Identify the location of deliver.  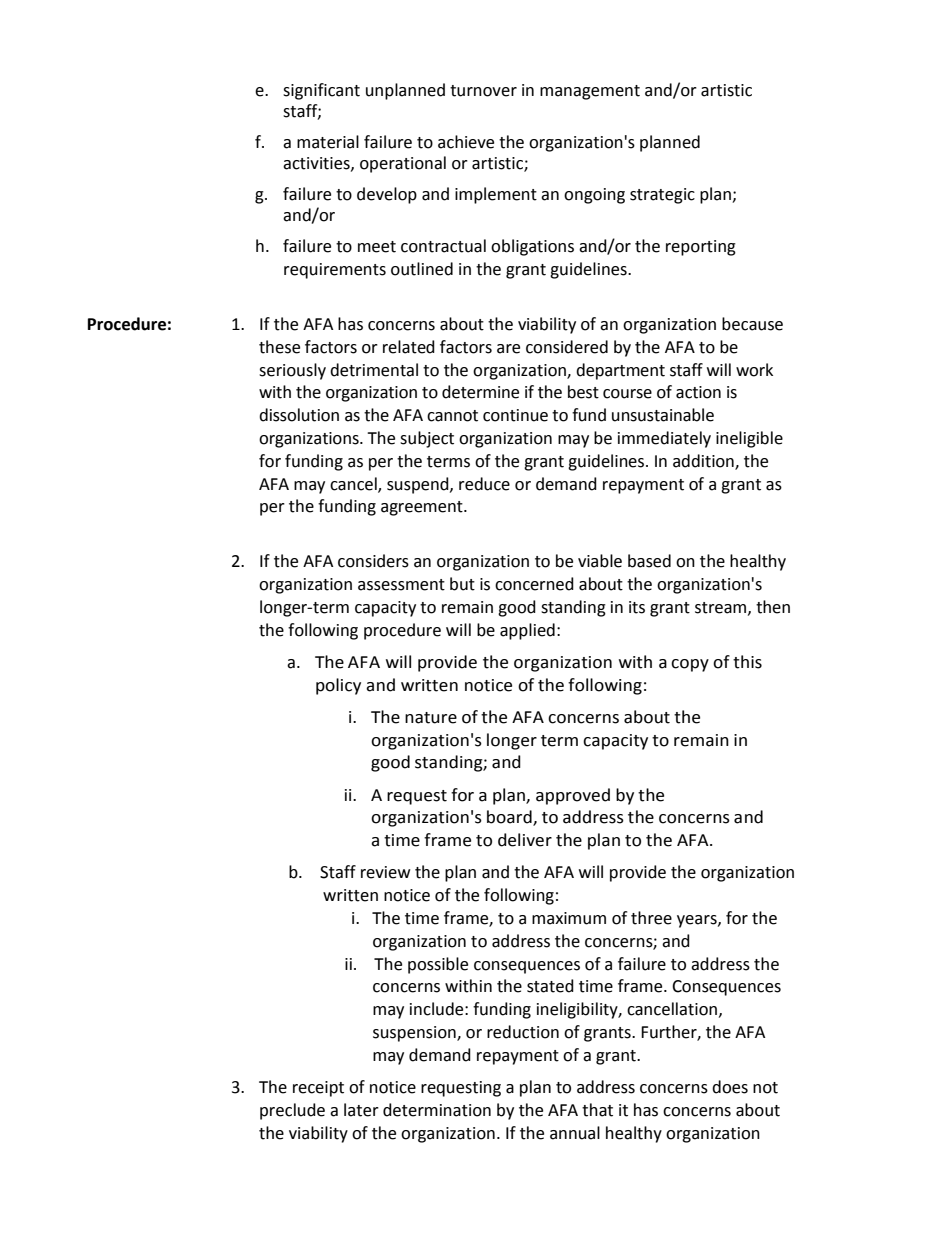
(525, 840).
